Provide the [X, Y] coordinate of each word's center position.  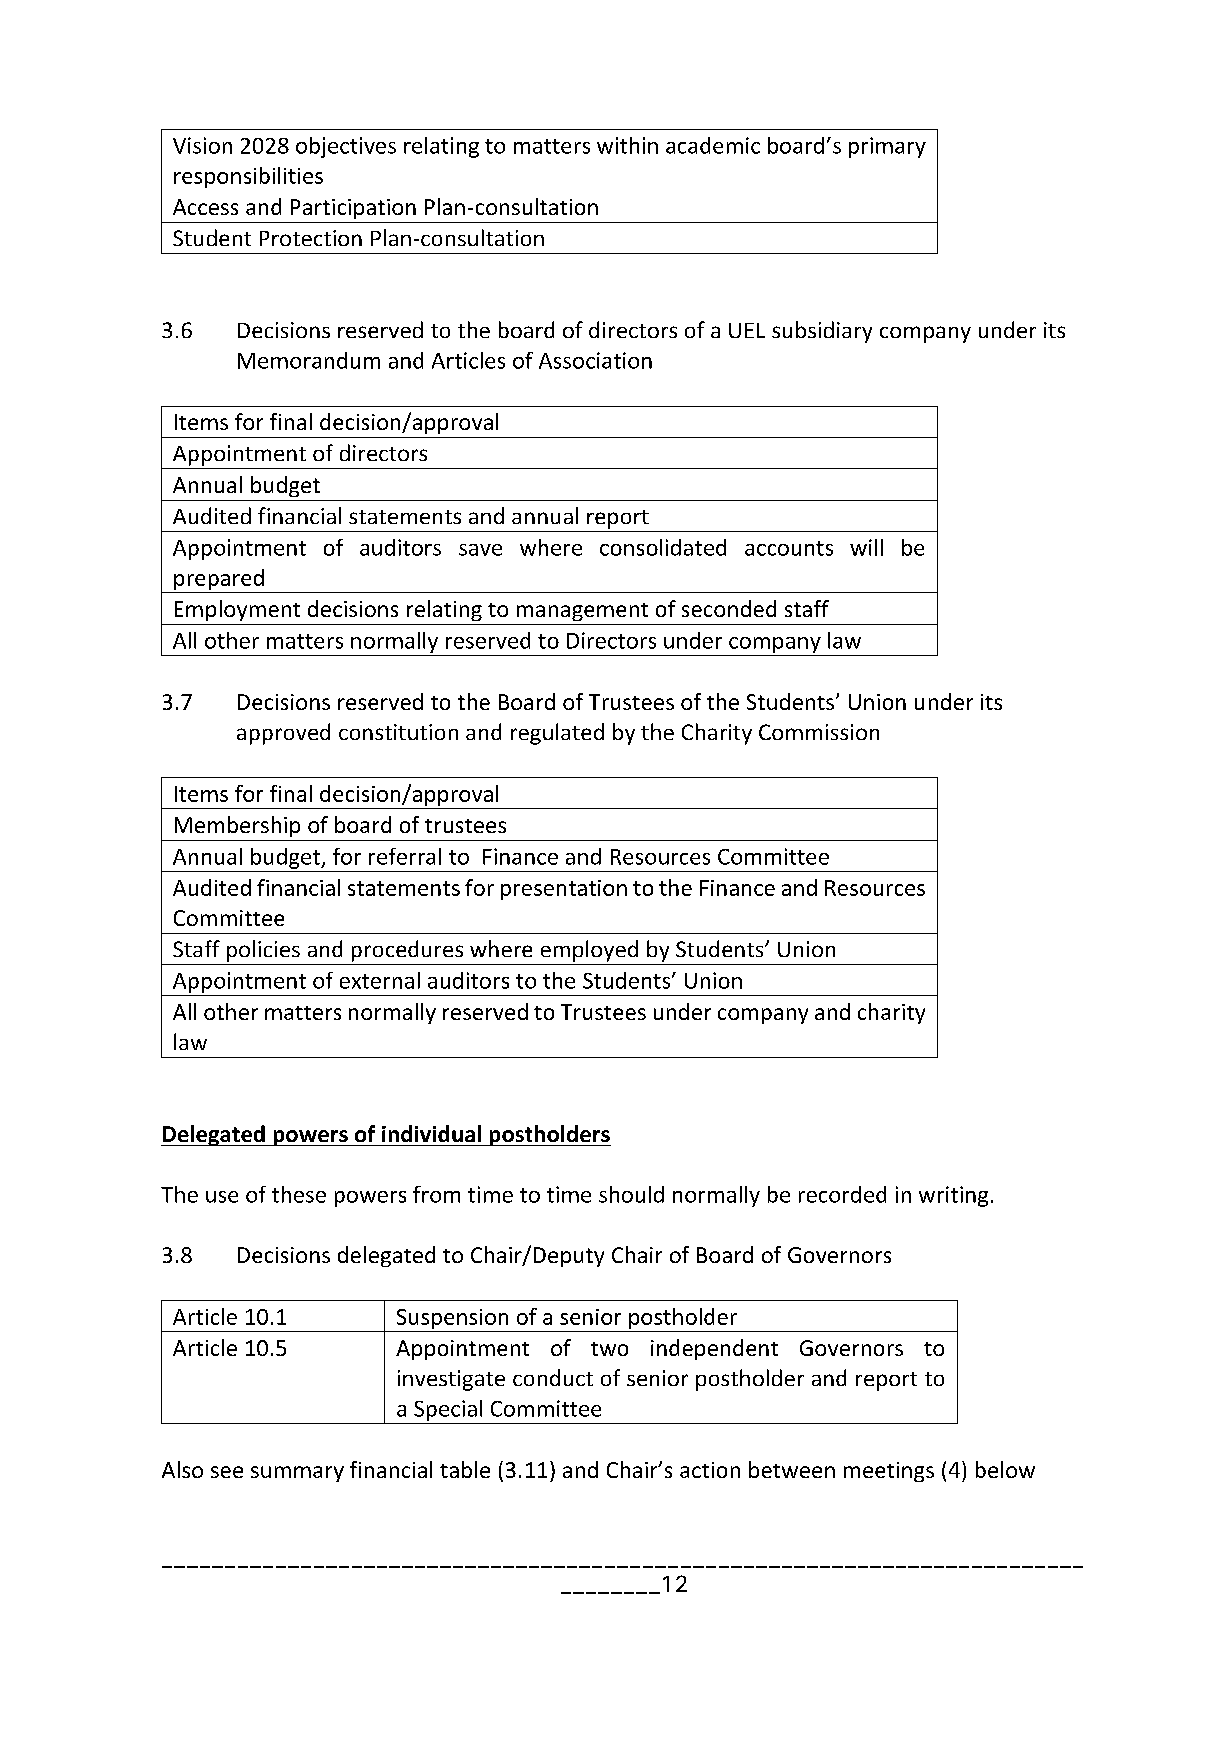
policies [263, 951]
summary [297, 1474]
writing [953, 1196]
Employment [237, 610]
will [866, 547]
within [627, 145]
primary [887, 147]
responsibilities [248, 177]
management [582, 612]
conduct [553, 1377]
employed [589, 951]
